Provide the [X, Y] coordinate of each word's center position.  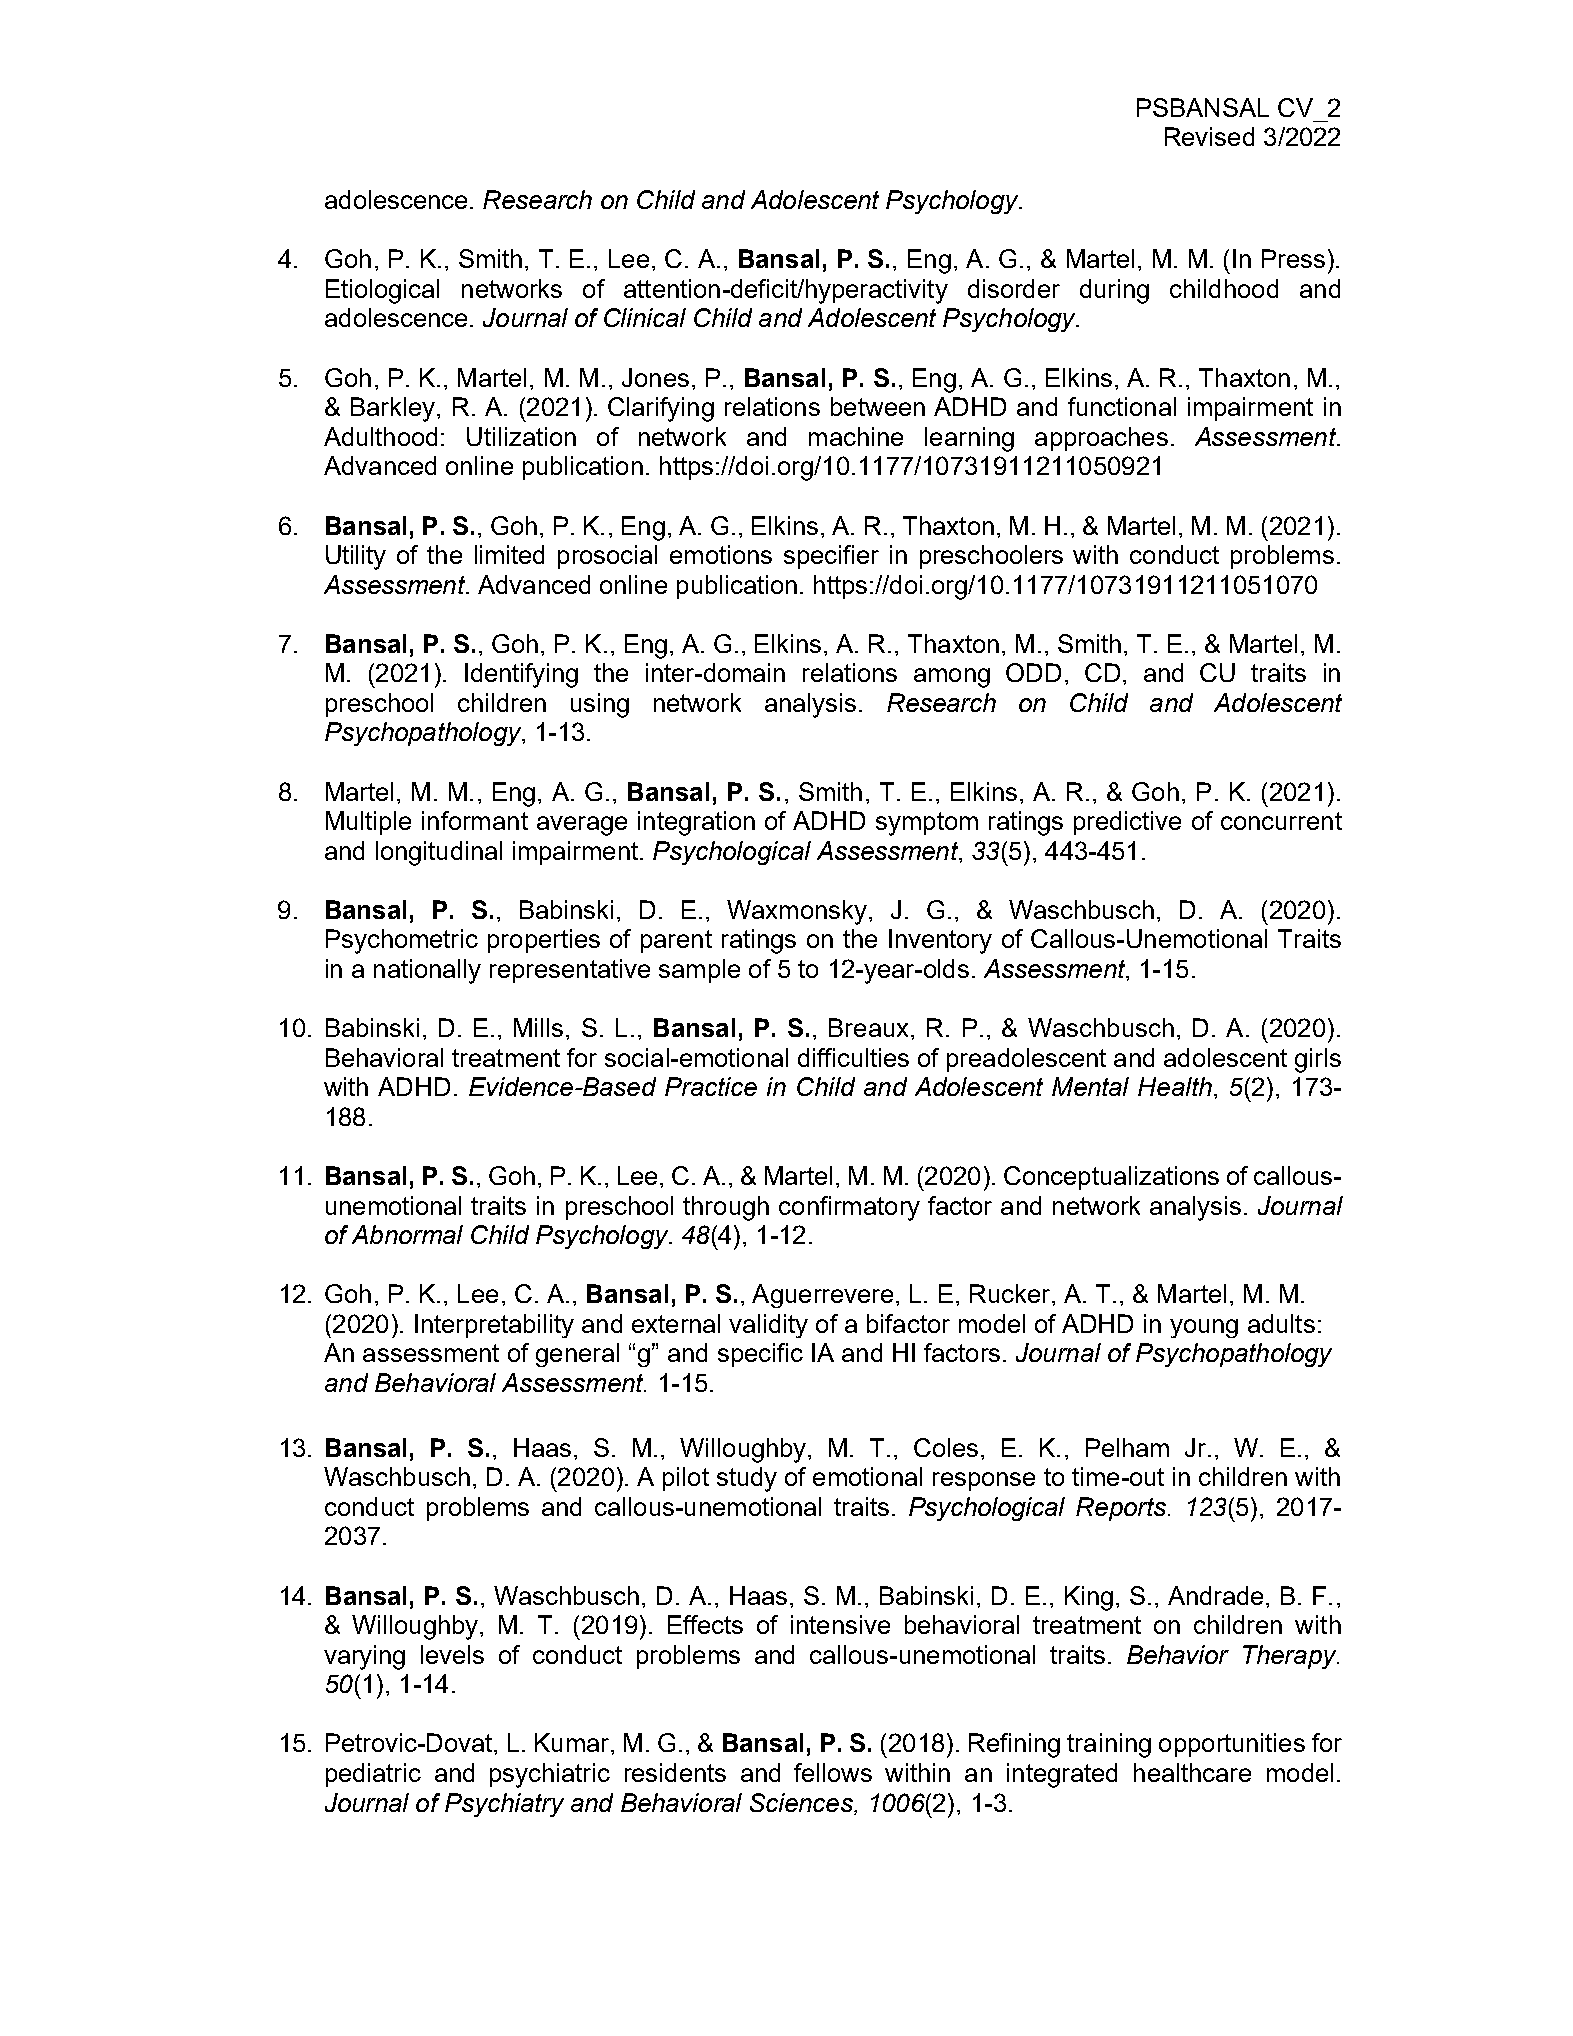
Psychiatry [504, 1805]
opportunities [1232, 1745]
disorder [1014, 288]
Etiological [382, 291]
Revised [1209, 136]
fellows [833, 1772]
